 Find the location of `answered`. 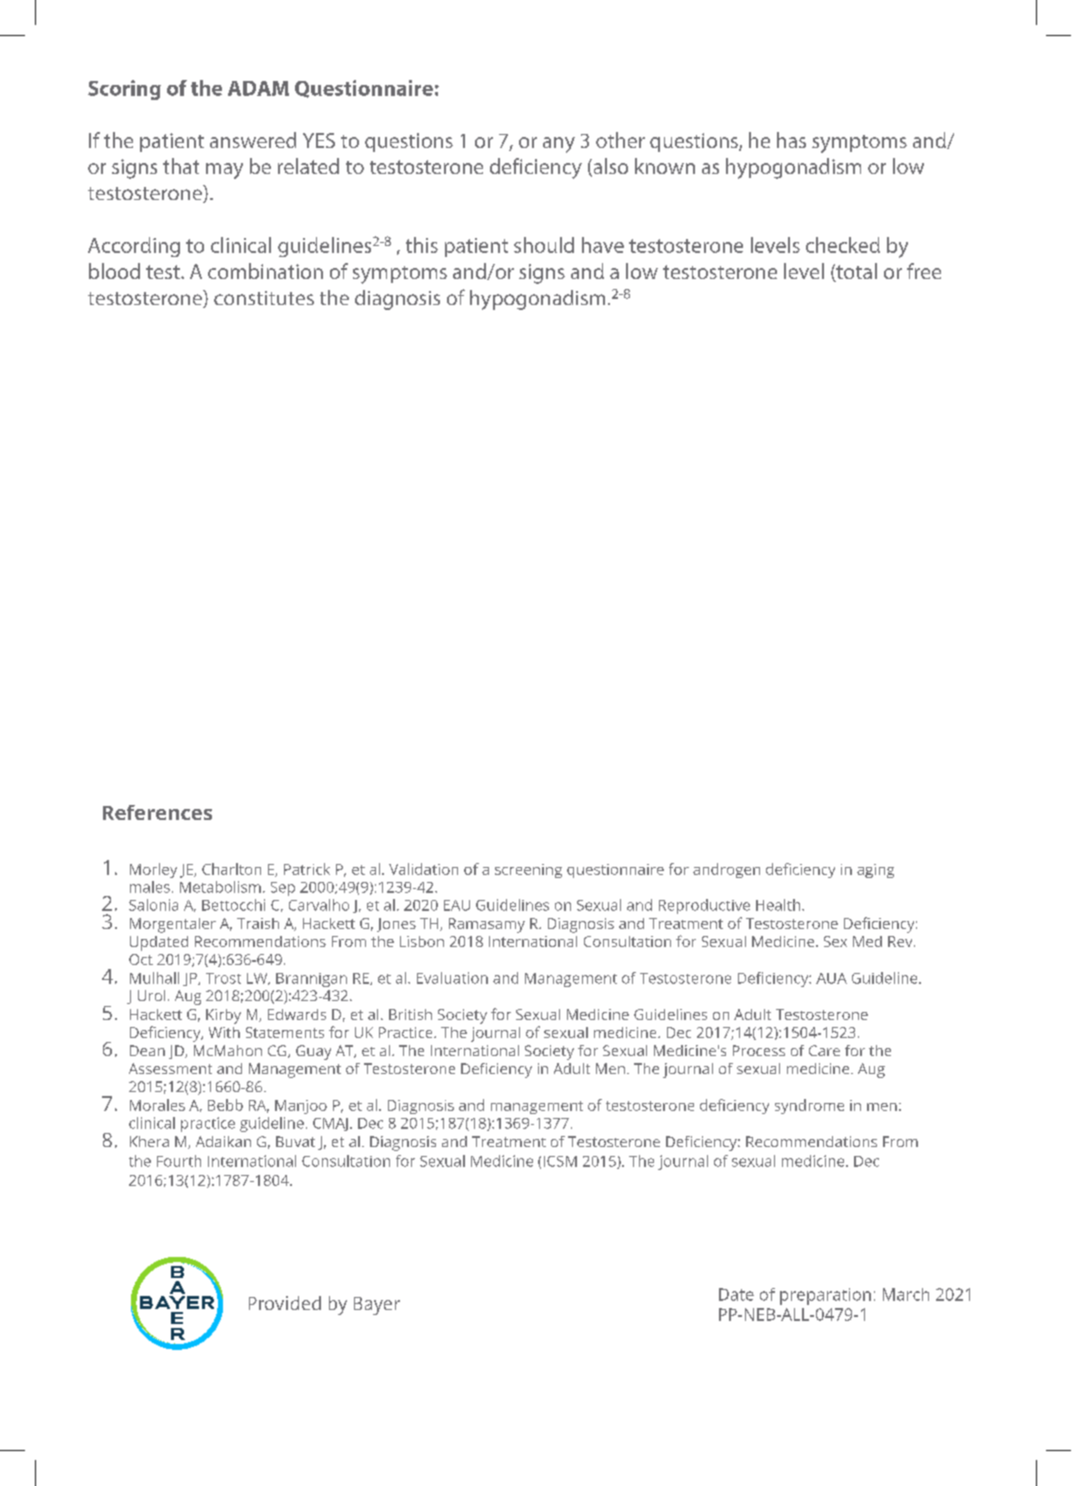

answered is located at coordinates (253, 140).
